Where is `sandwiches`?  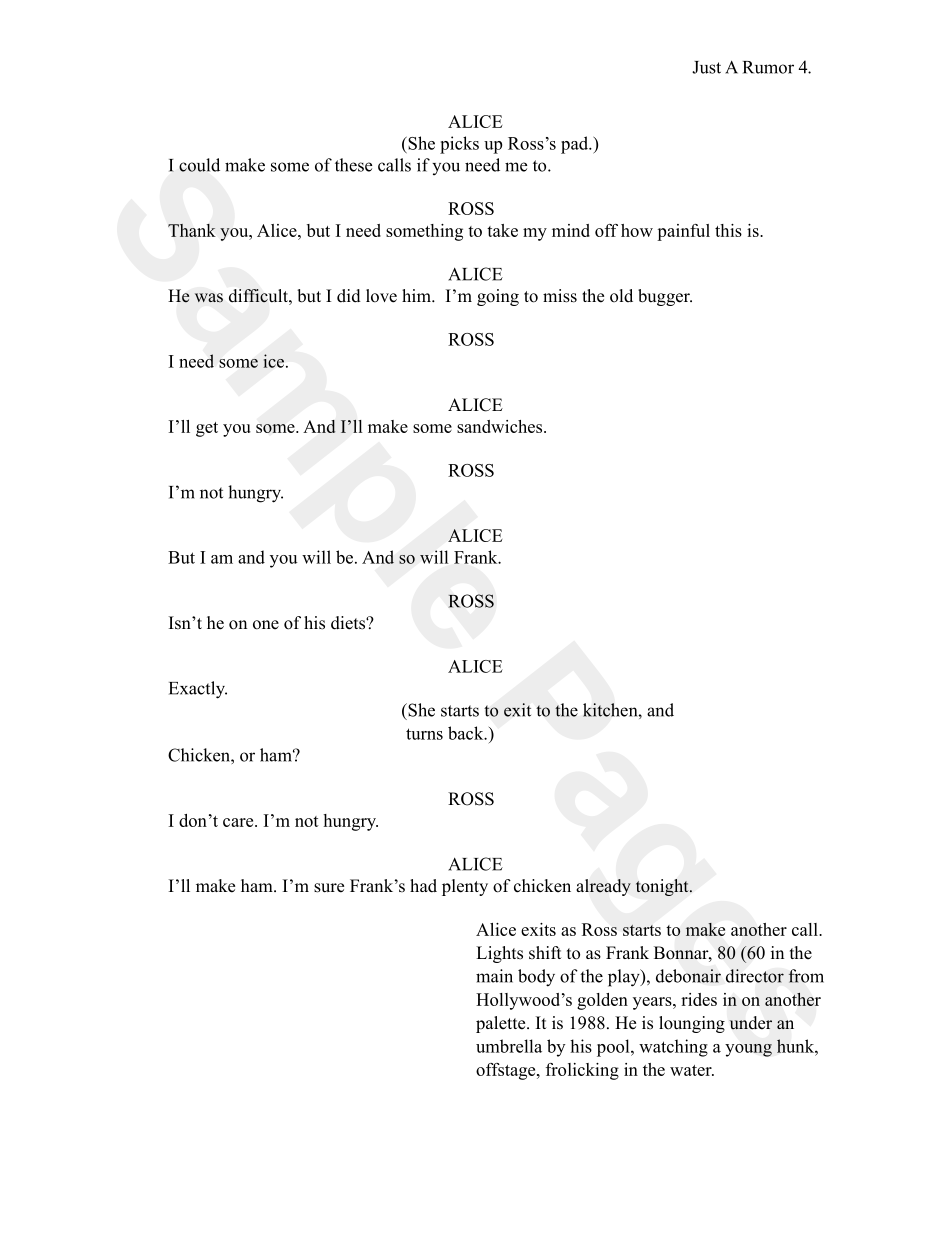 sandwiches is located at coordinates (501, 426).
